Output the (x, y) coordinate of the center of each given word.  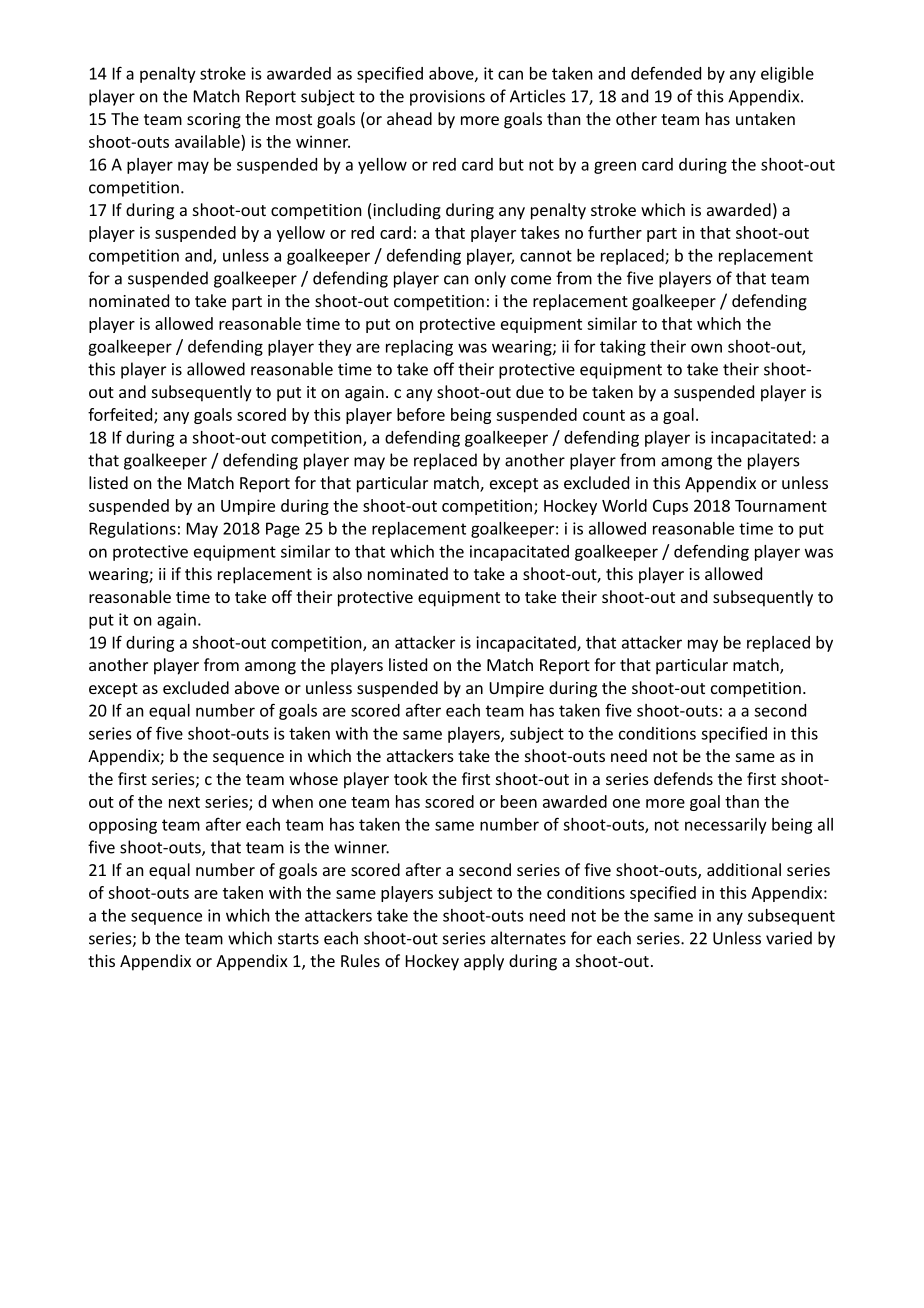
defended (666, 73)
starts (298, 939)
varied (789, 938)
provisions (447, 98)
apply (484, 962)
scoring (214, 121)
